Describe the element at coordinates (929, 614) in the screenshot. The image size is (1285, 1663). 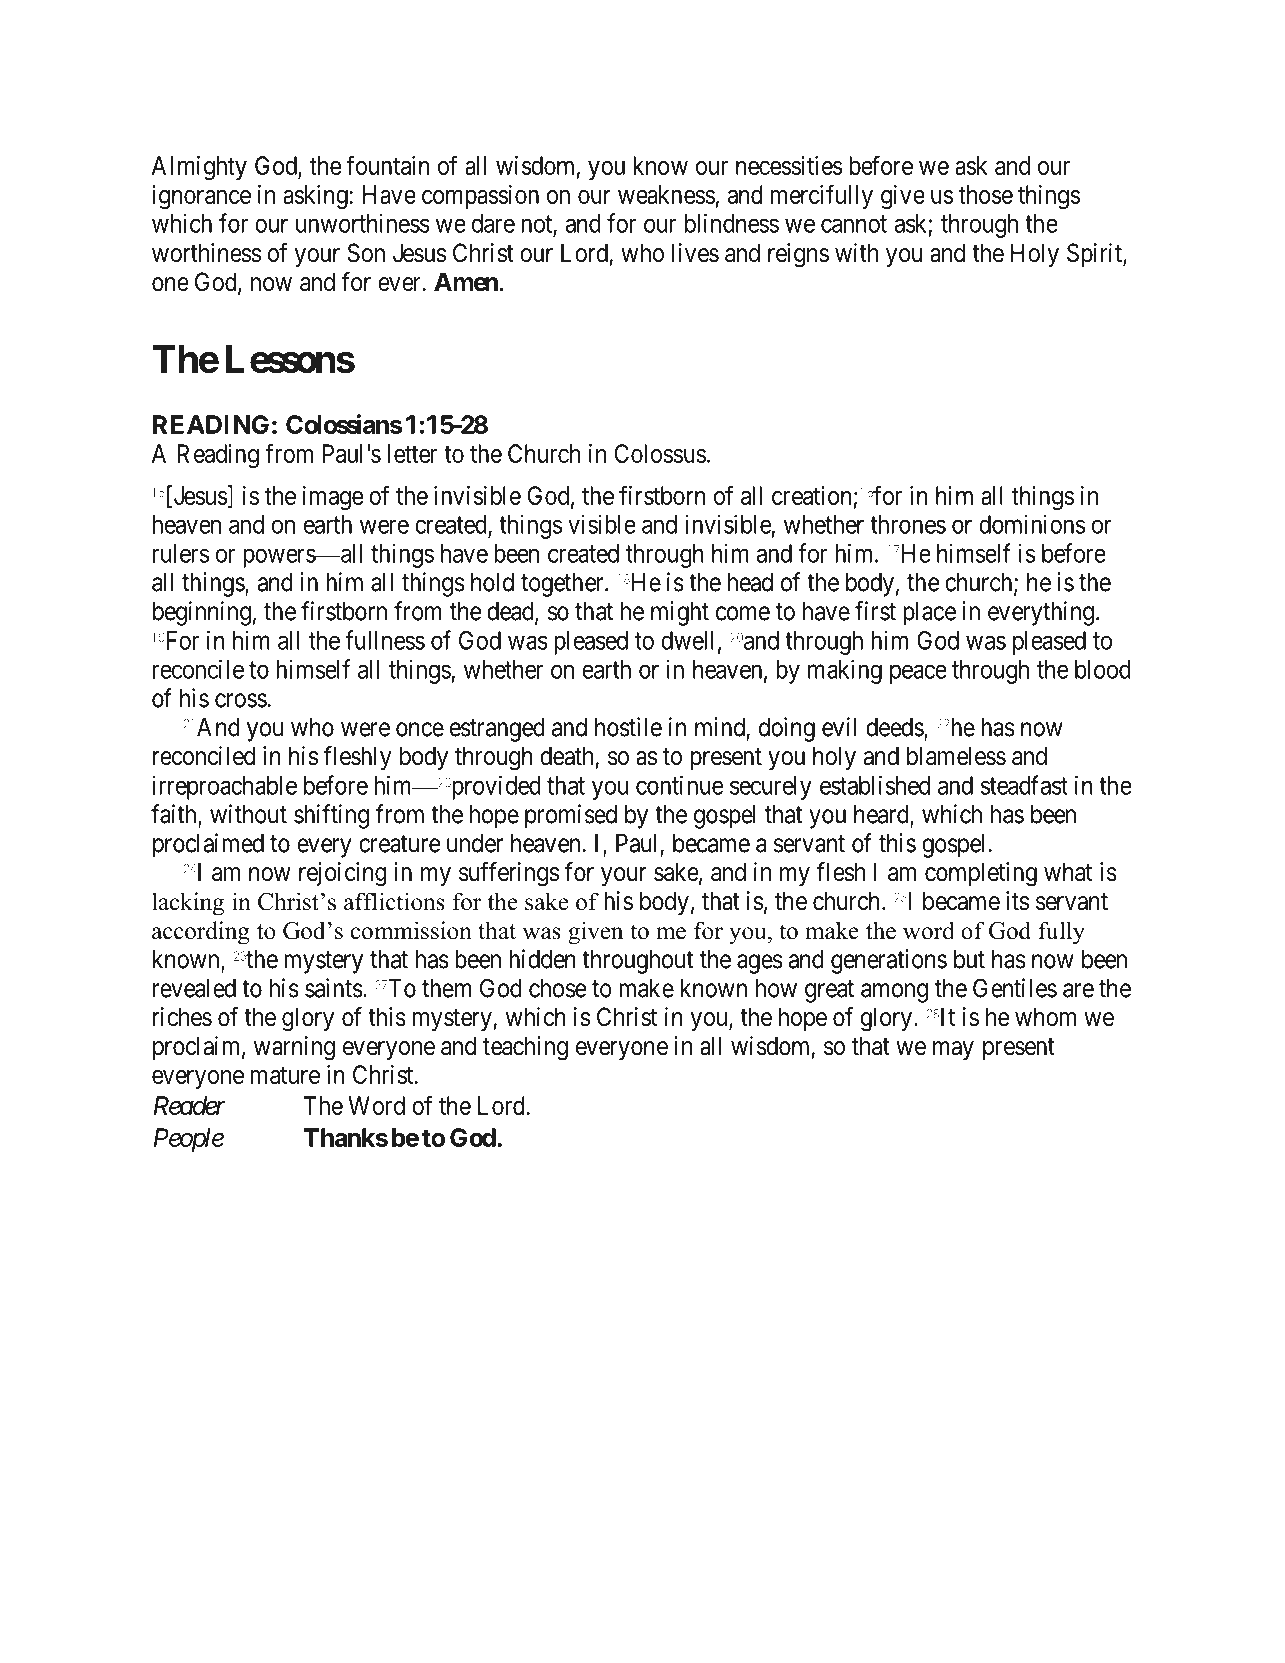
I see `place` at that location.
